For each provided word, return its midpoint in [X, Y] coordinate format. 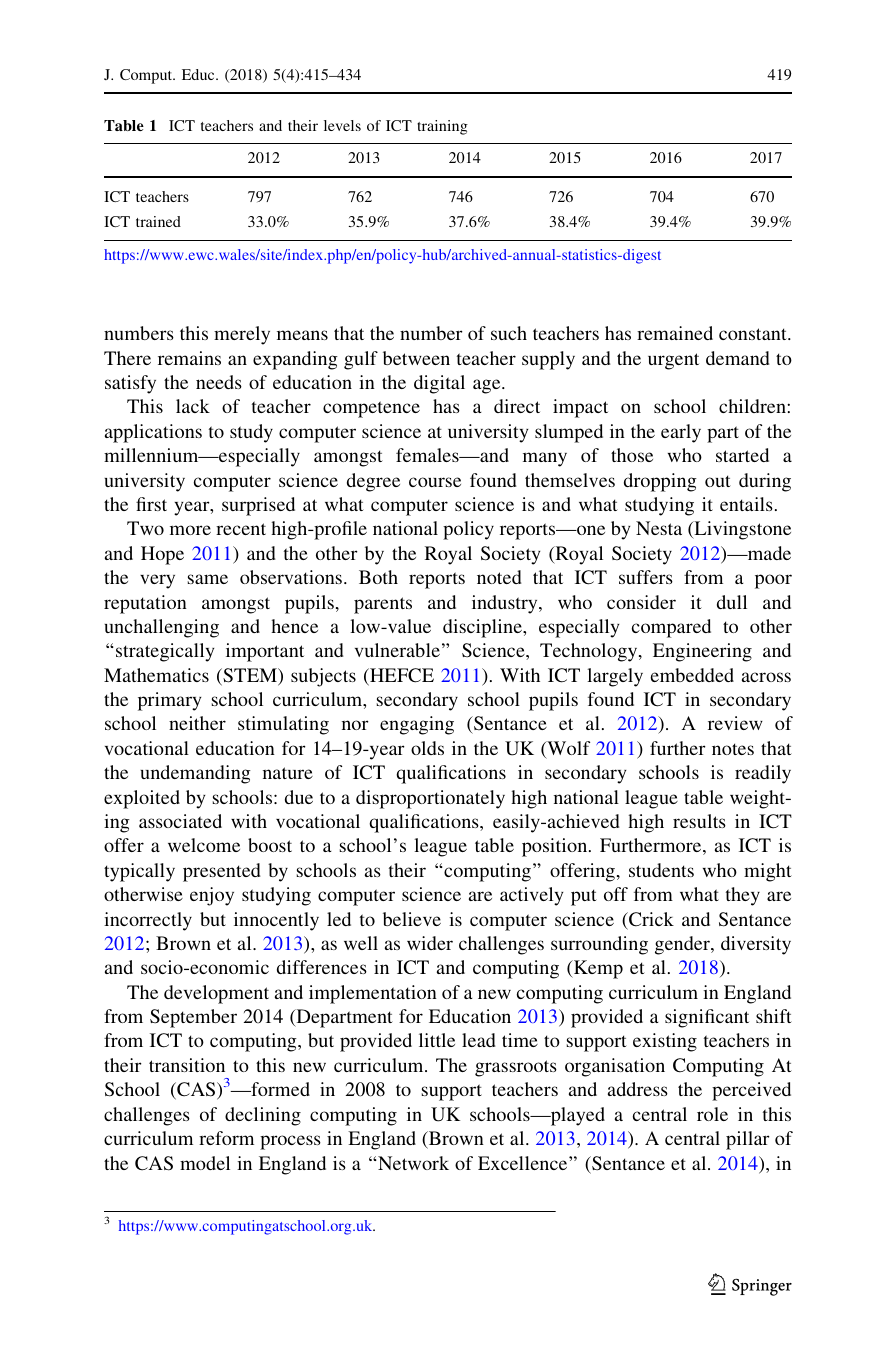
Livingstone [741, 530]
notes [733, 749]
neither [197, 723]
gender [683, 945]
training [442, 127]
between [416, 358]
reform [226, 1138]
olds [427, 748]
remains [189, 358]
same [208, 579]
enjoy [212, 896]
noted [499, 577]
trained [158, 221]
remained [675, 333]
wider [430, 943]
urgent [673, 361]
